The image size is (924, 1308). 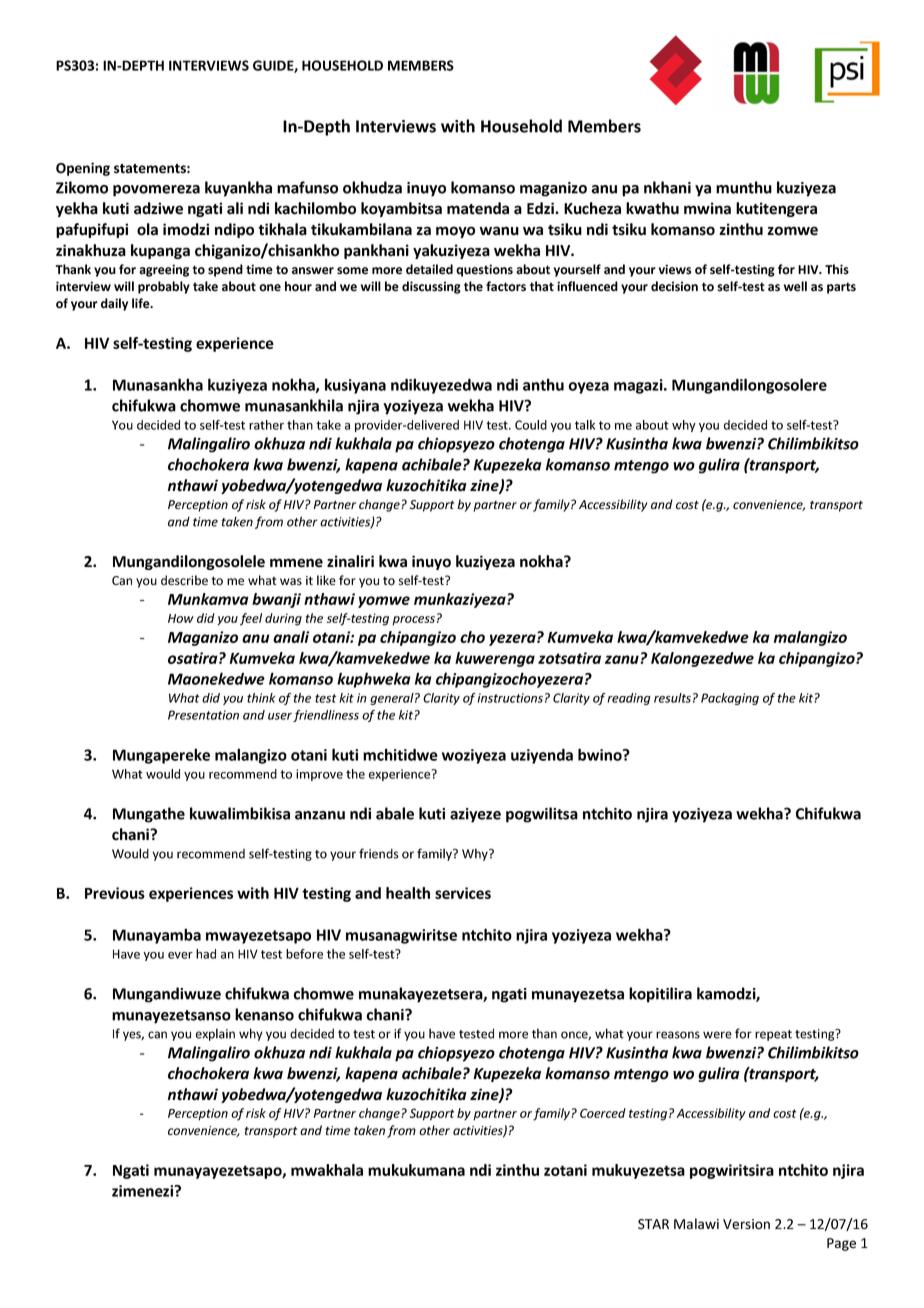 I want to click on repeat, so click(x=773, y=1035).
